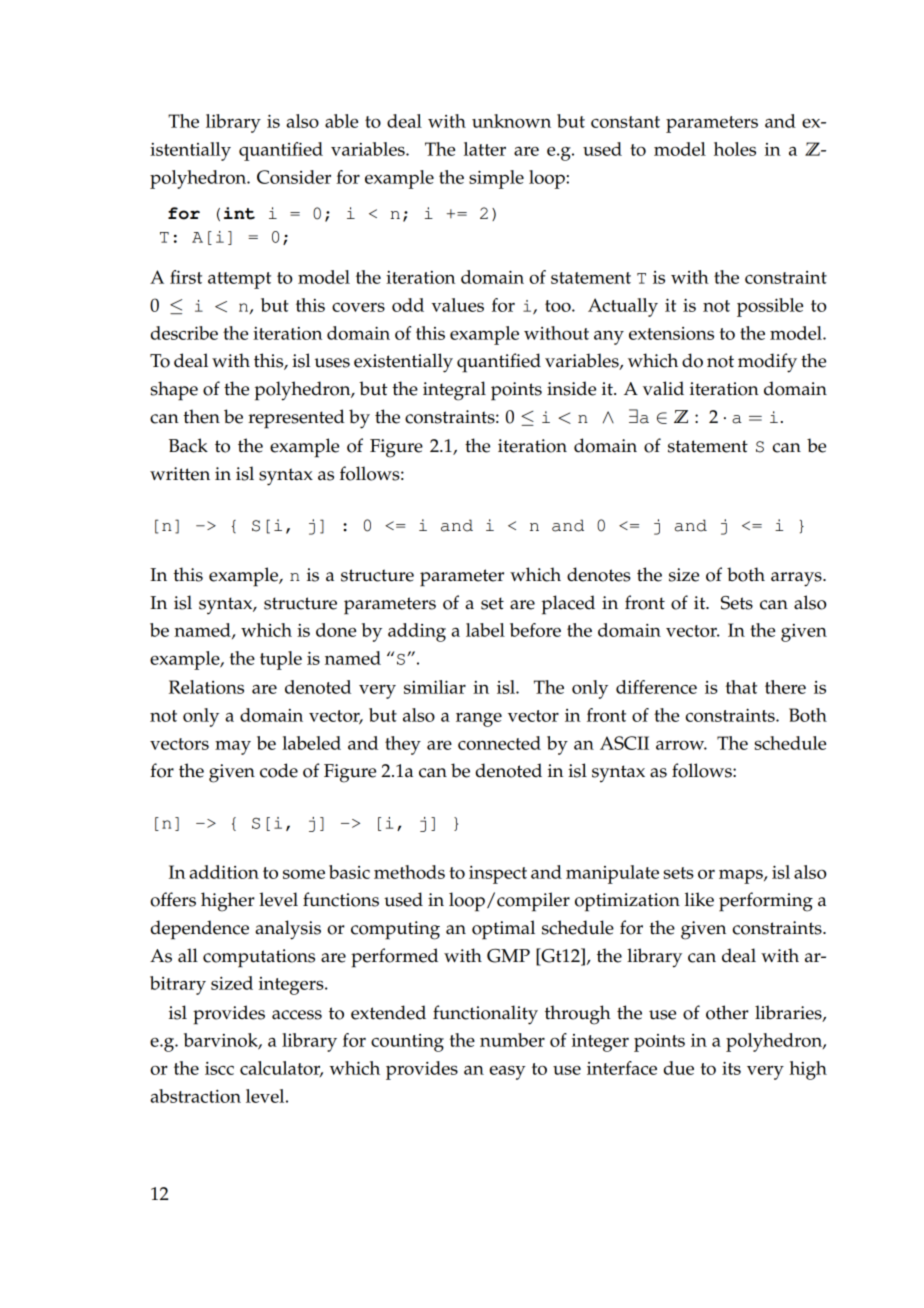  What do you see at coordinates (731, 1068) in the page?
I see `its` at bounding box center [731, 1068].
